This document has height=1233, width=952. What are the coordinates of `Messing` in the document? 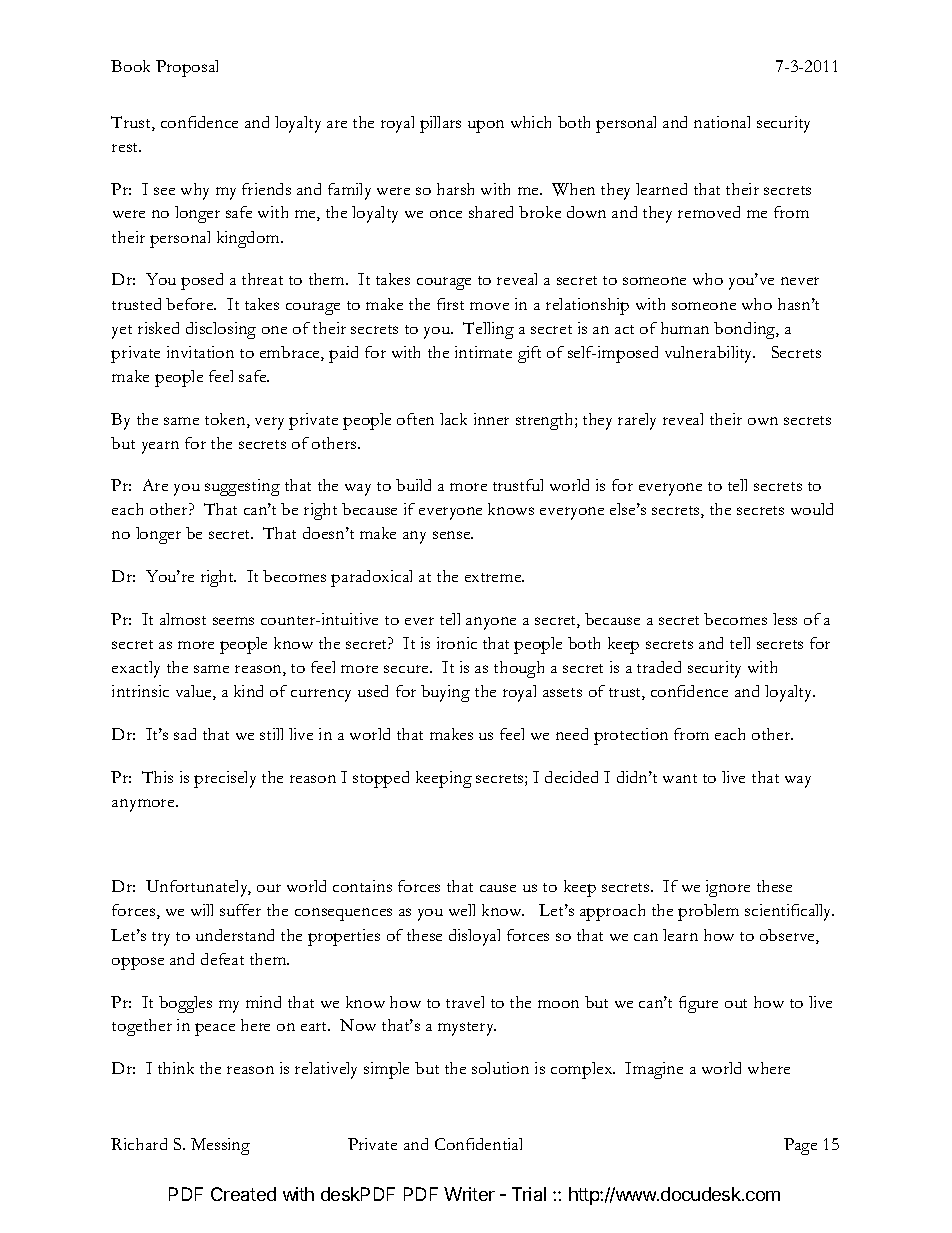 It's located at (220, 1146).
